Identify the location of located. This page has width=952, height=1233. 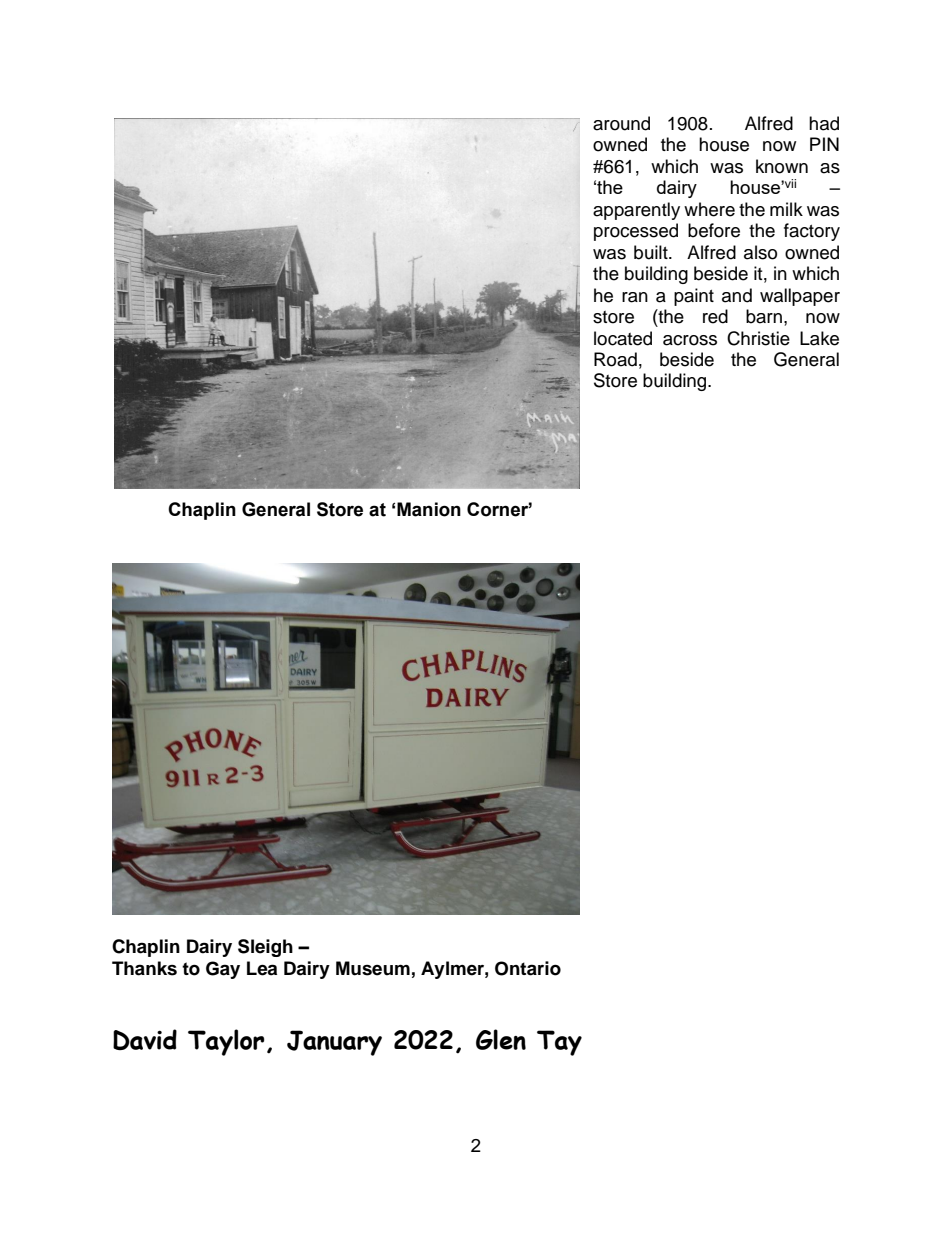
(623, 338).
